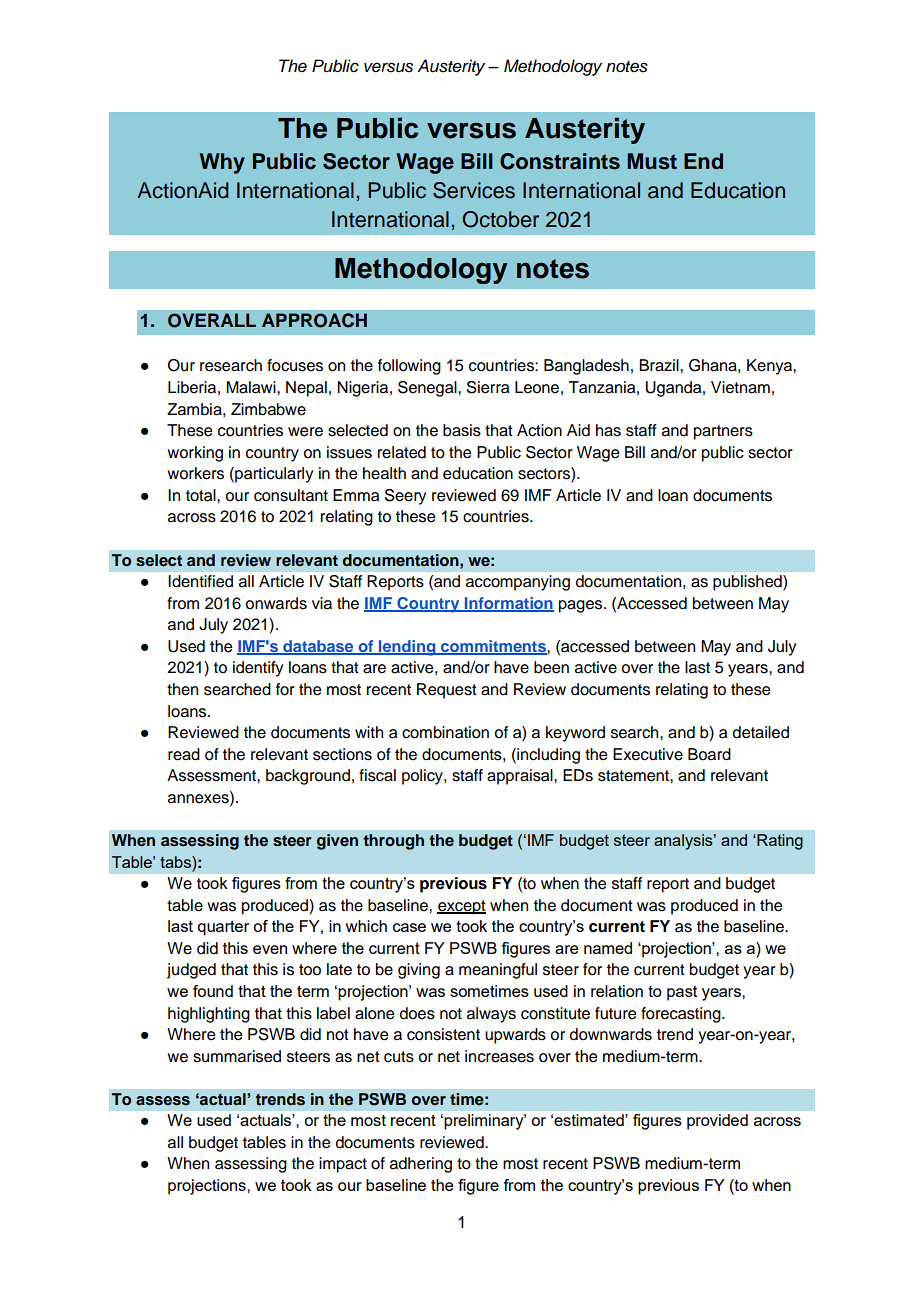  What do you see at coordinates (237, 1056) in the document?
I see `summarised` at bounding box center [237, 1056].
